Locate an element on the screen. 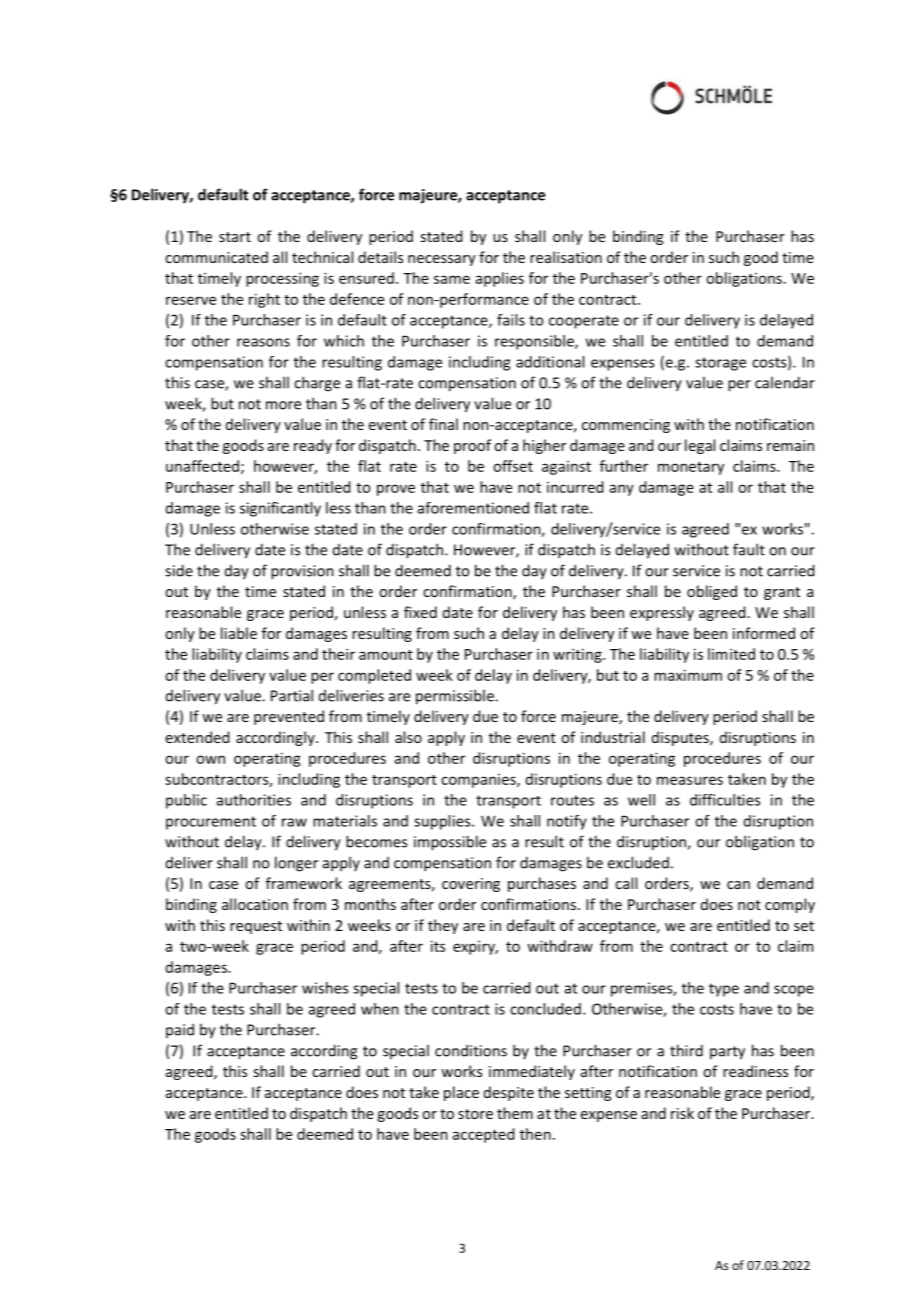  applies is located at coordinates (500, 279).
